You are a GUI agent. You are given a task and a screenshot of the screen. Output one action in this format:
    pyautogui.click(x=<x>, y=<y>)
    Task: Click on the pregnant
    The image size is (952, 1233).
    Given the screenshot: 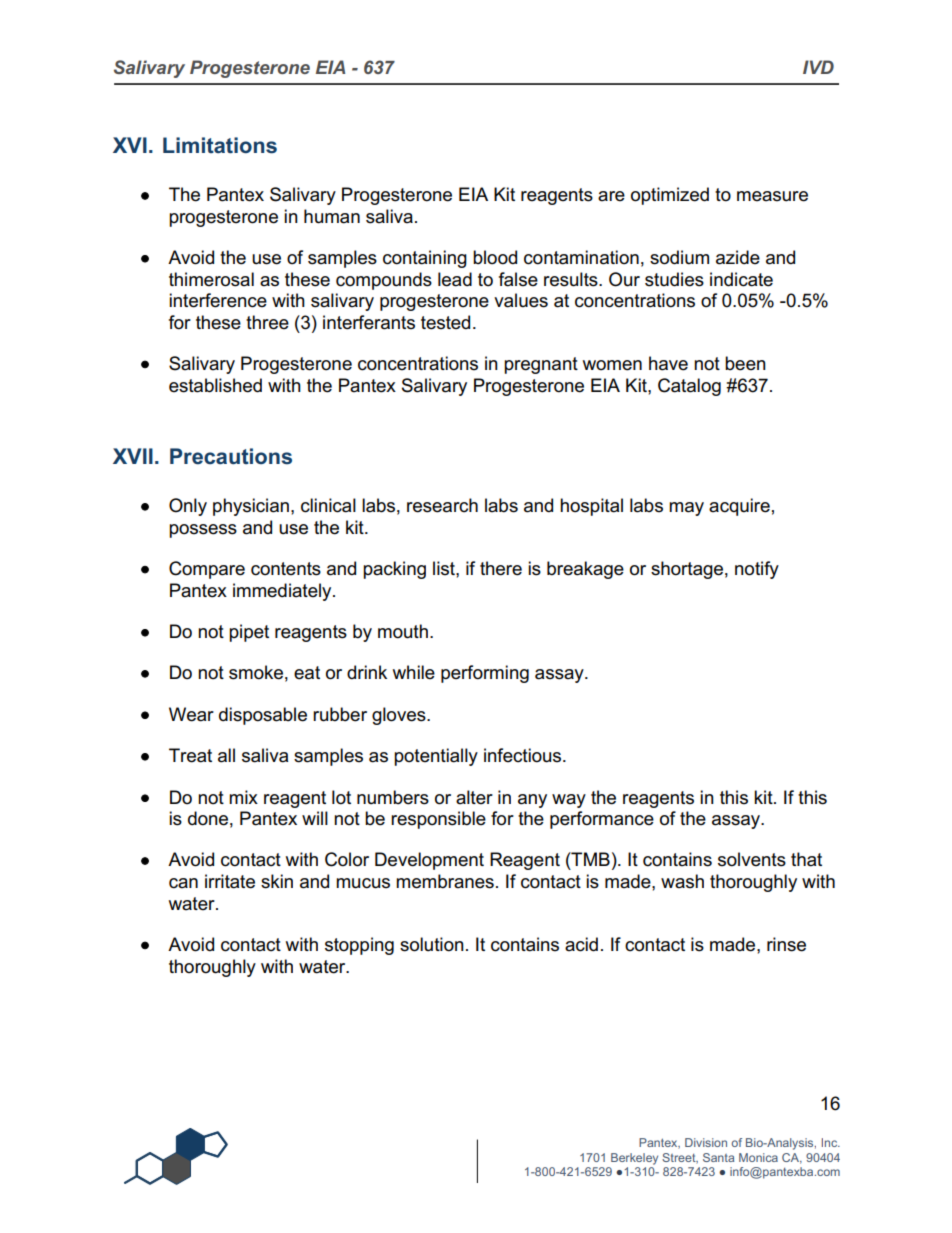 What is the action you would take?
    pyautogui.click(x=541, y=365)
